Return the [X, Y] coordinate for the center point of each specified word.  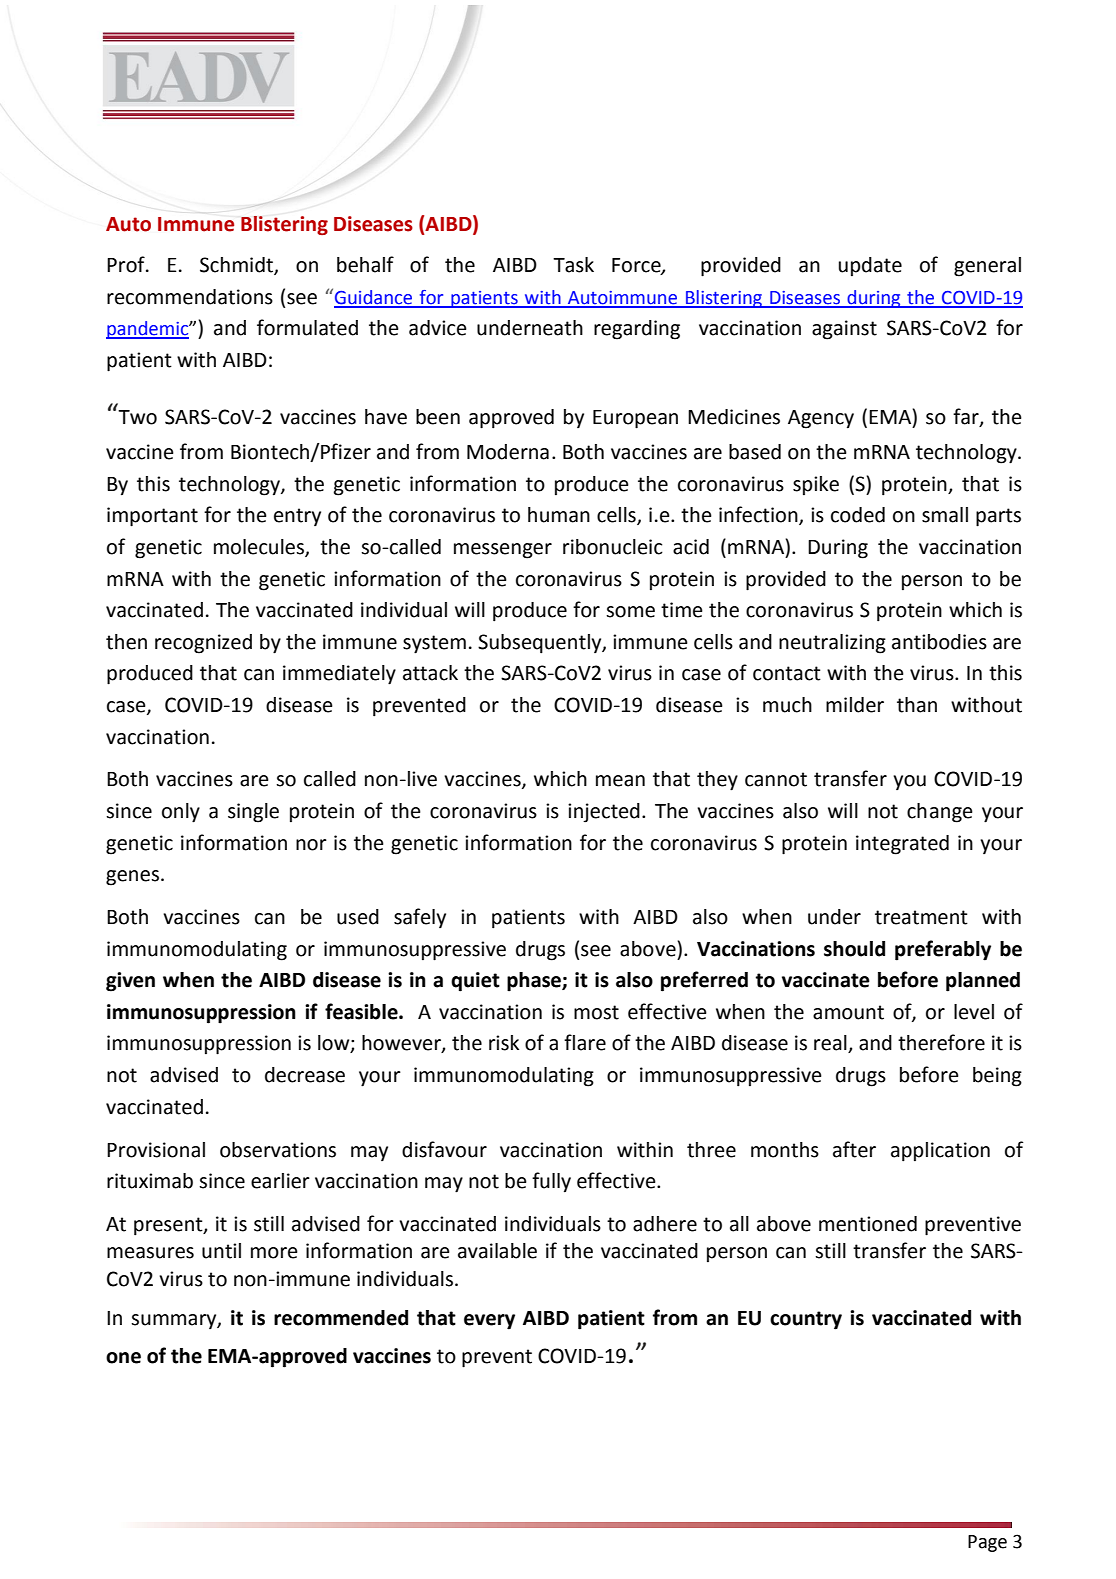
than [917, 705]
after [854, 1149]
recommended [341, 1318]
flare [585, 1042]
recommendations [190, 297]
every [489, 1322]
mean [620, 781]
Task [573, 265]
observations [278, 1150]
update [870, 266]
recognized [203, 644]
